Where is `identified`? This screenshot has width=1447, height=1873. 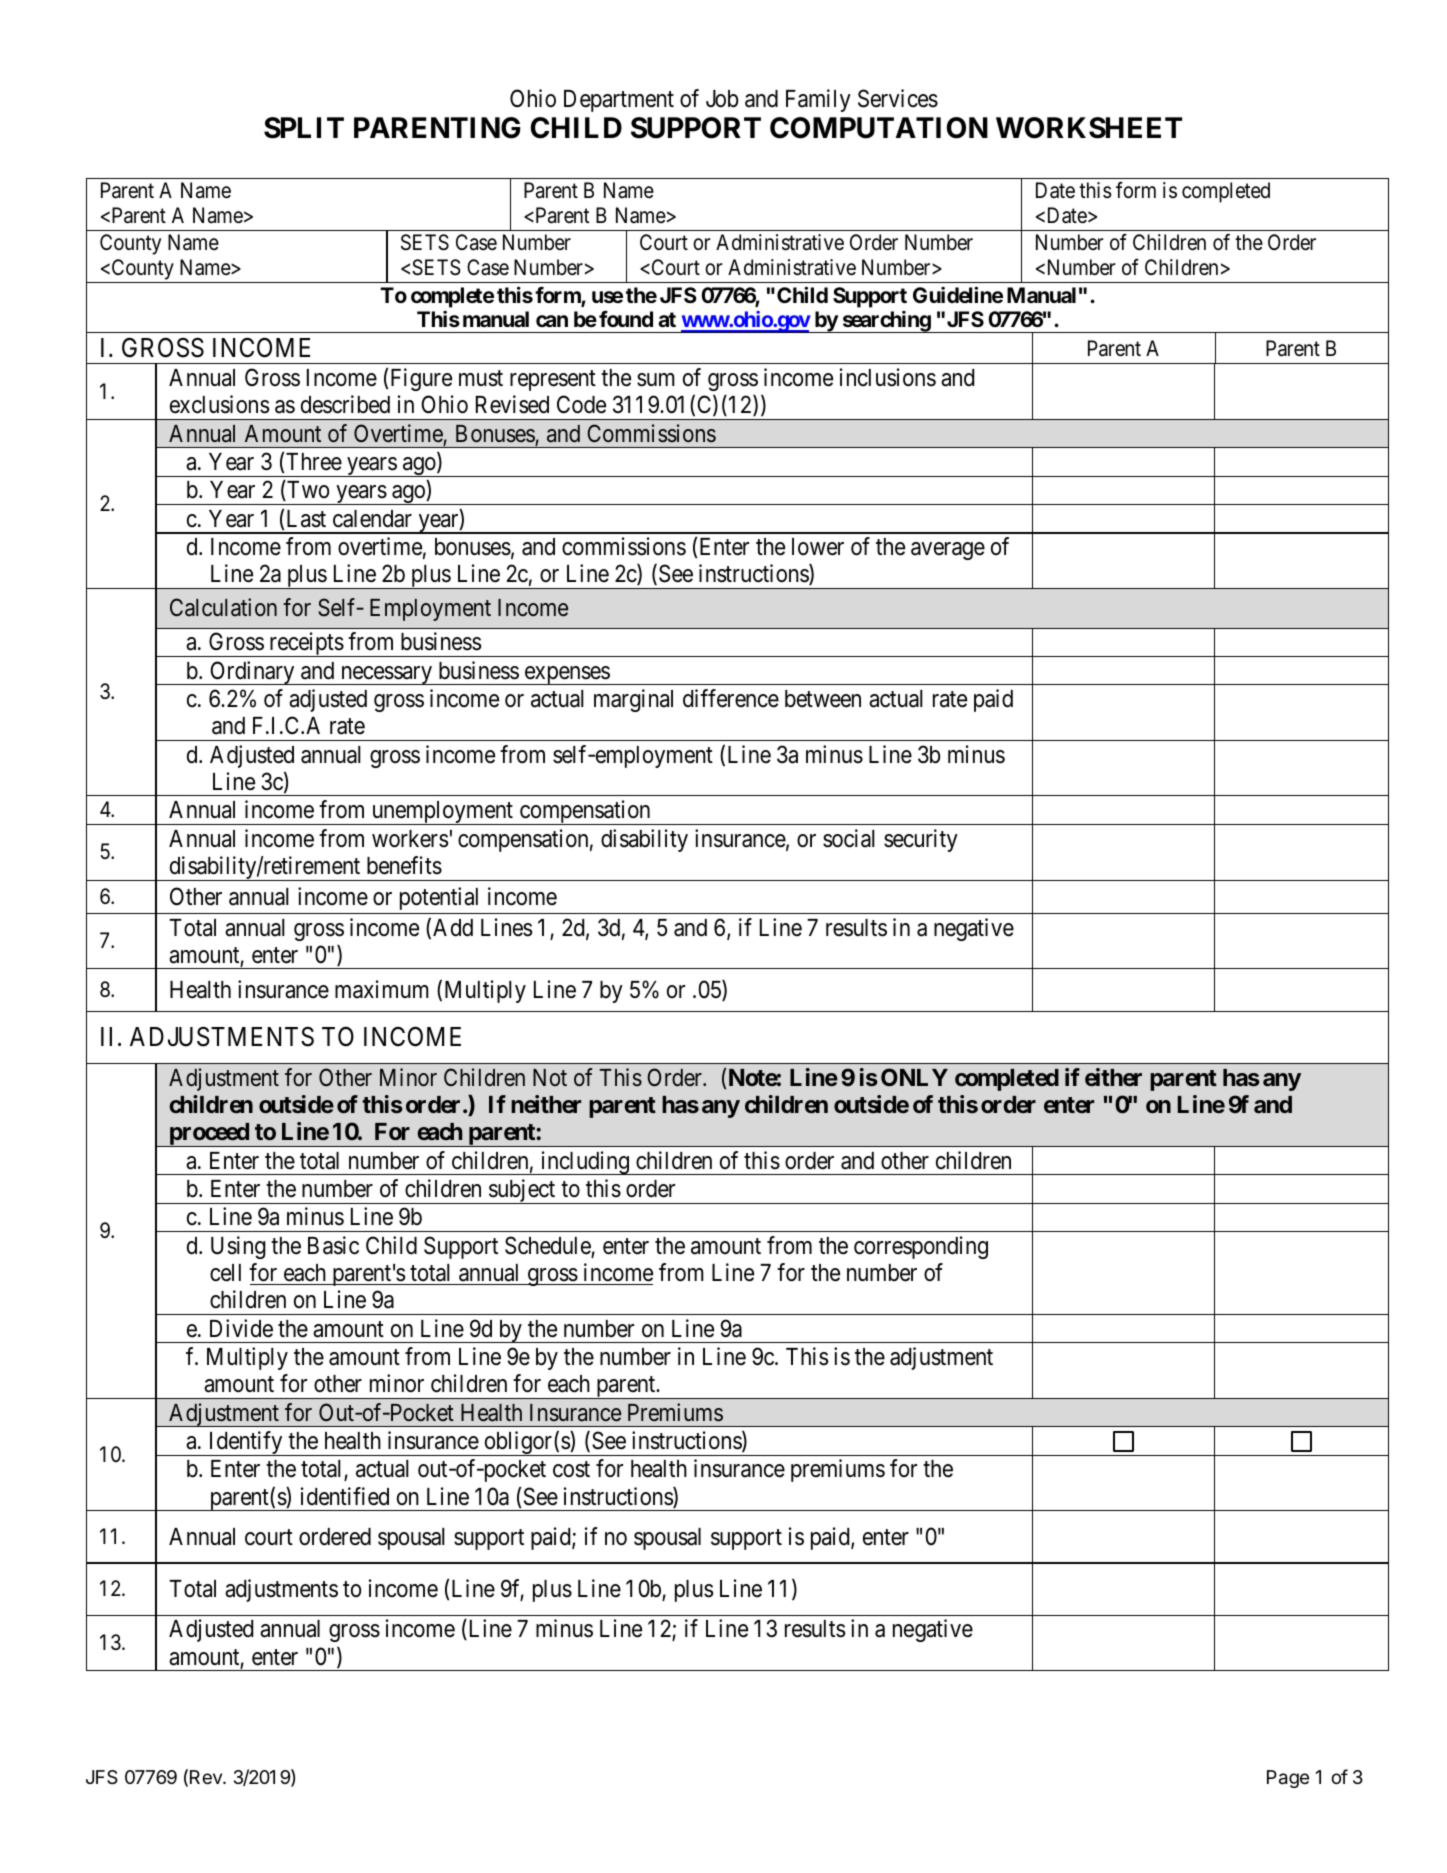
identified is located at coordinates (345, 1496).
